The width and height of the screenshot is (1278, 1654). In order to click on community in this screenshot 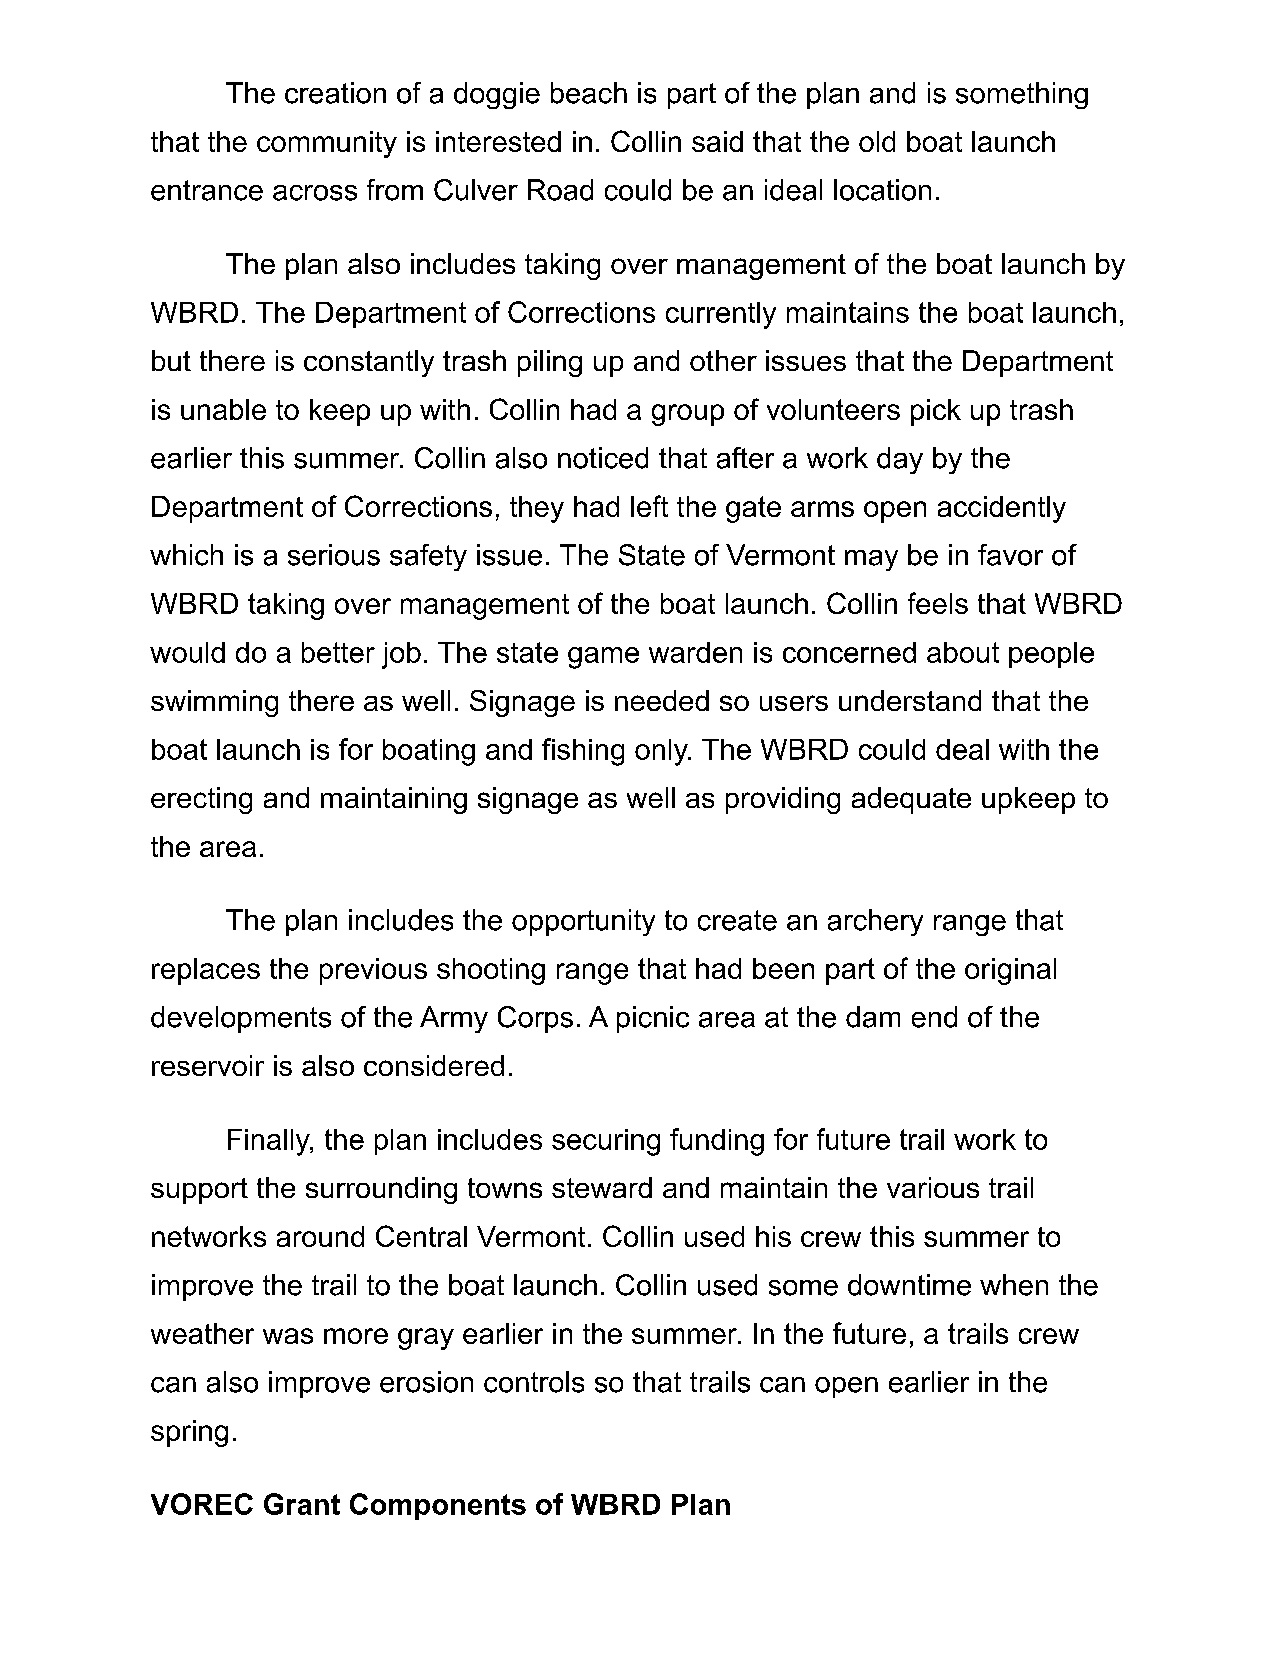, I will do `click(327, 144)`.
